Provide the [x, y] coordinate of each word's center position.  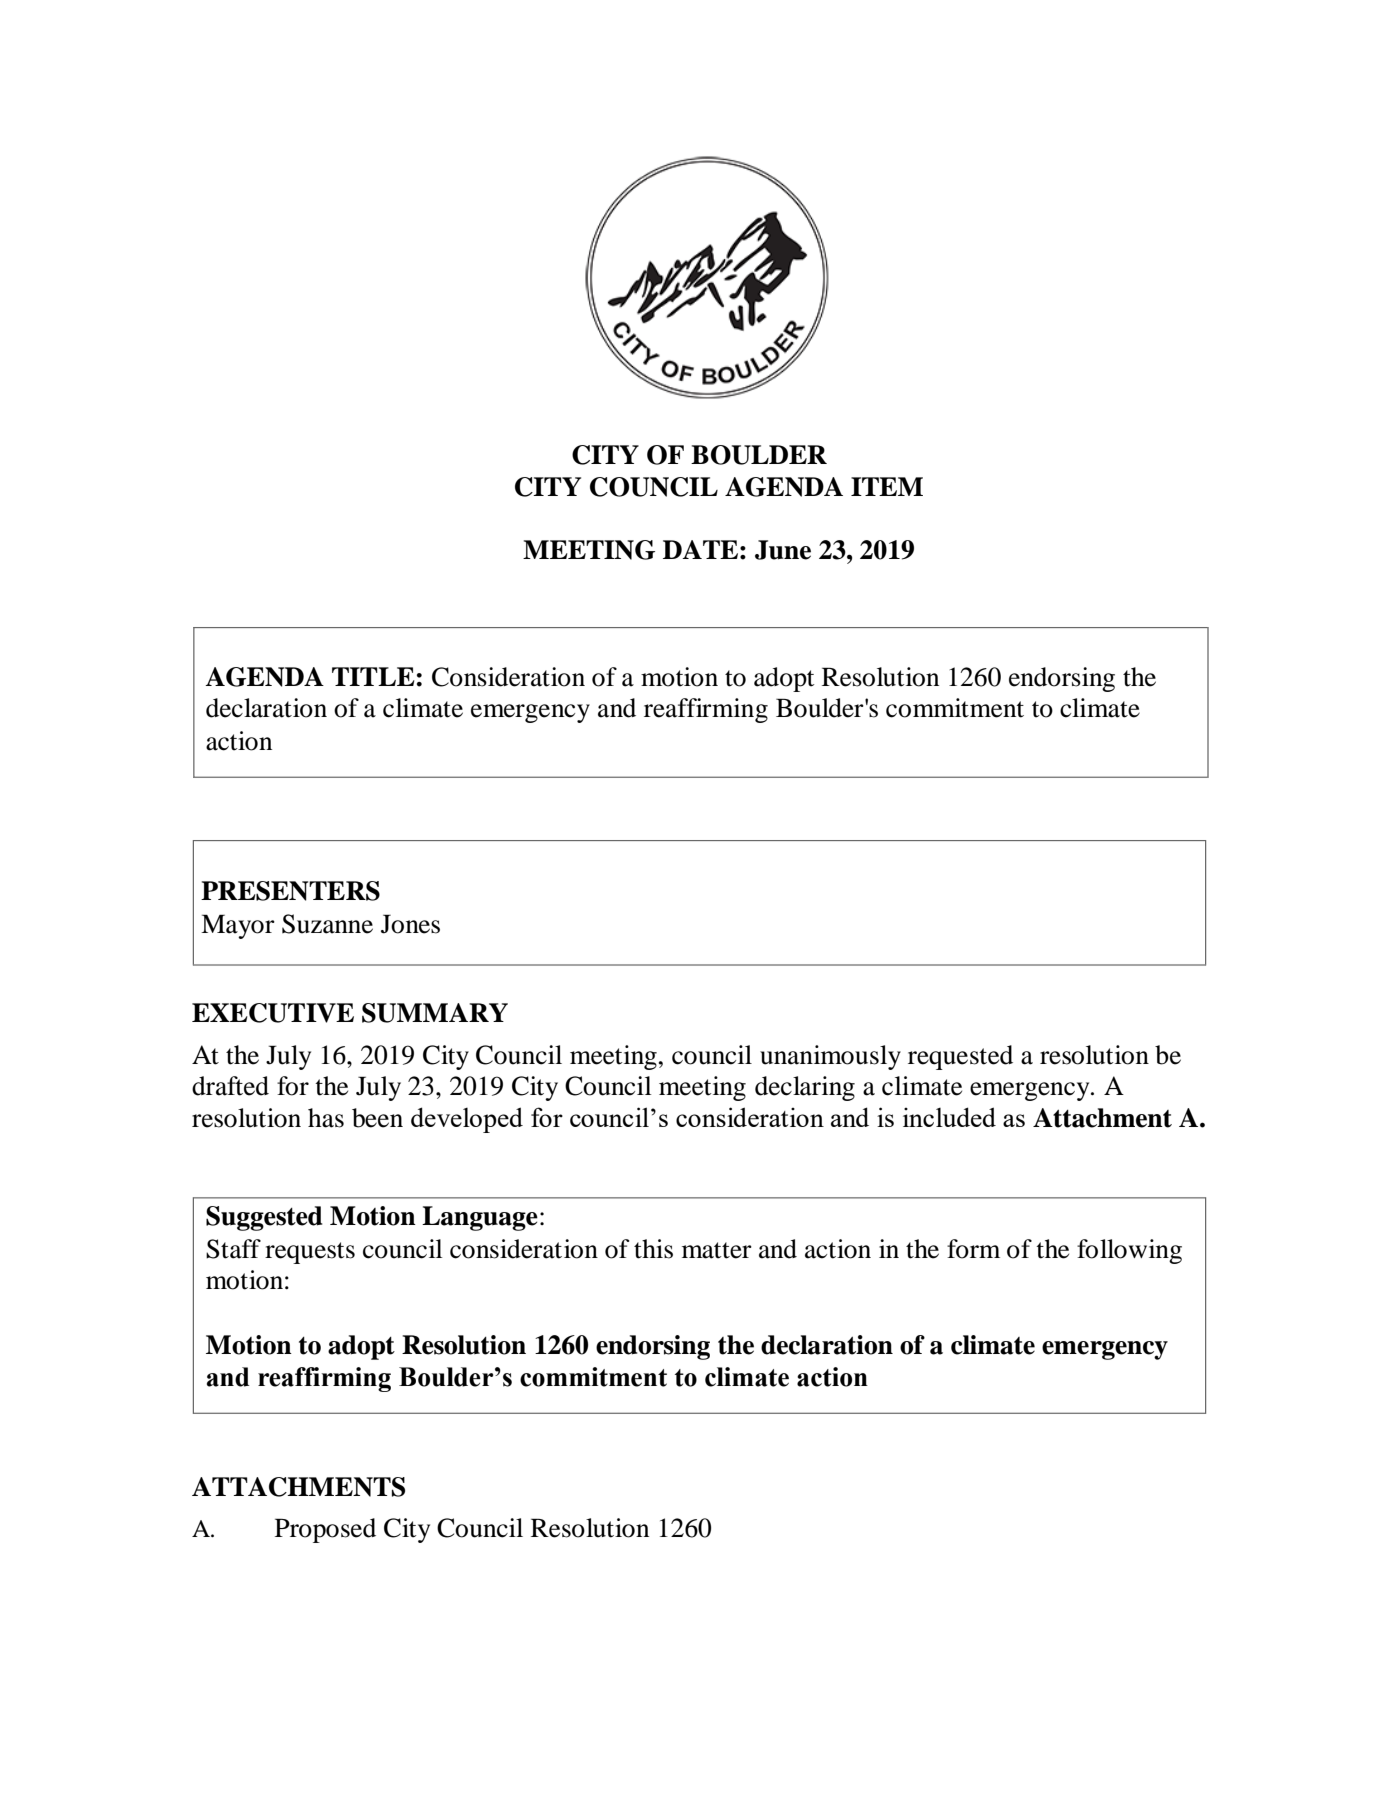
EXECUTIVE [273, 1013]
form [973, 1249]
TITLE [373, 676]
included [949, 1117]
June [783, 550]
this [653, 1249]
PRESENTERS [290, 891]
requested [960, 1057]
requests [310, 1253]
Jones [410, 924]
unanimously [830, 1057]
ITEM [887, 486]
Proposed [325, 1530]
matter [717, 1250]
